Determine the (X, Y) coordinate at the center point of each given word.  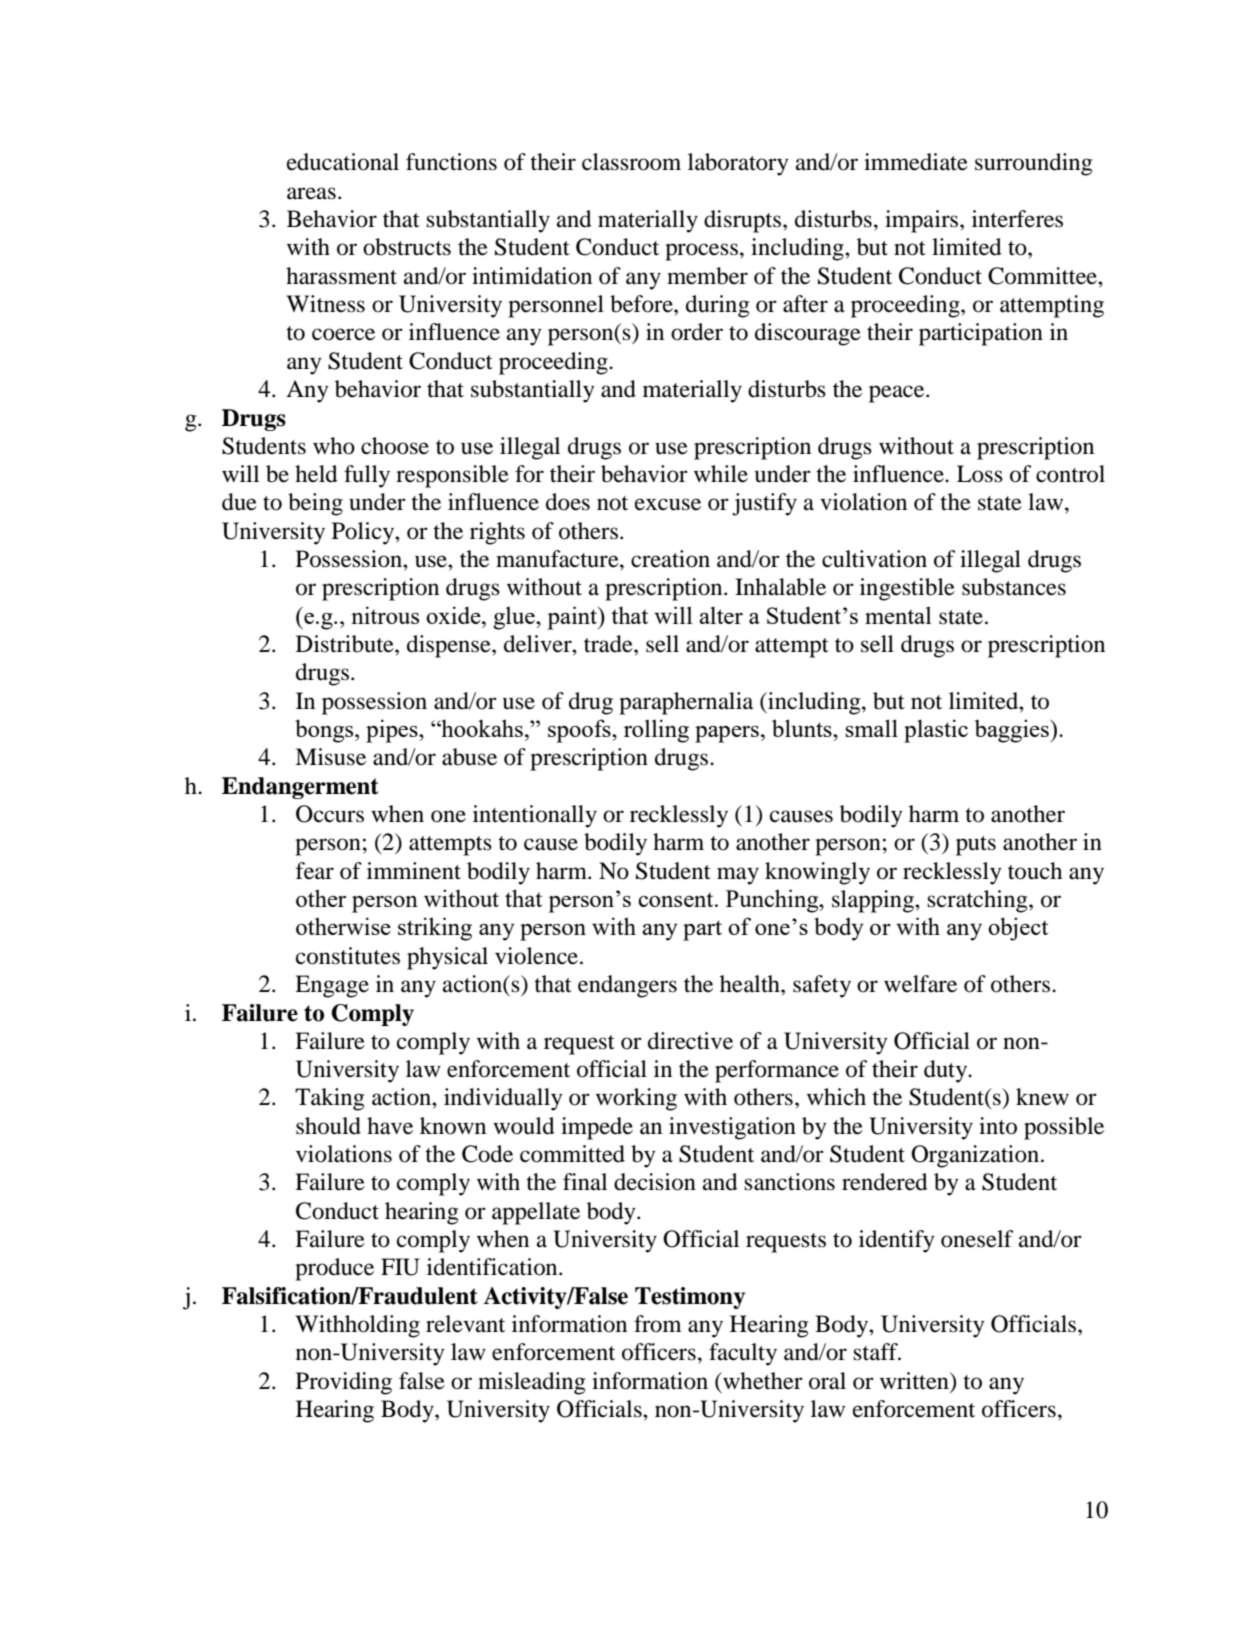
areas (311, 193)
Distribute (346, 644)
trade (609, 644)
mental (898, 615)
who (334, 446)
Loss (980, 474)
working (636, 1099)
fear (315, 871)
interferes (1017, 219)
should (328, 1126)
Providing (344, 1383)
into (998, 1126)
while (721, 474)
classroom (631, 162)
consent (677, 899)
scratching (978, 901)
